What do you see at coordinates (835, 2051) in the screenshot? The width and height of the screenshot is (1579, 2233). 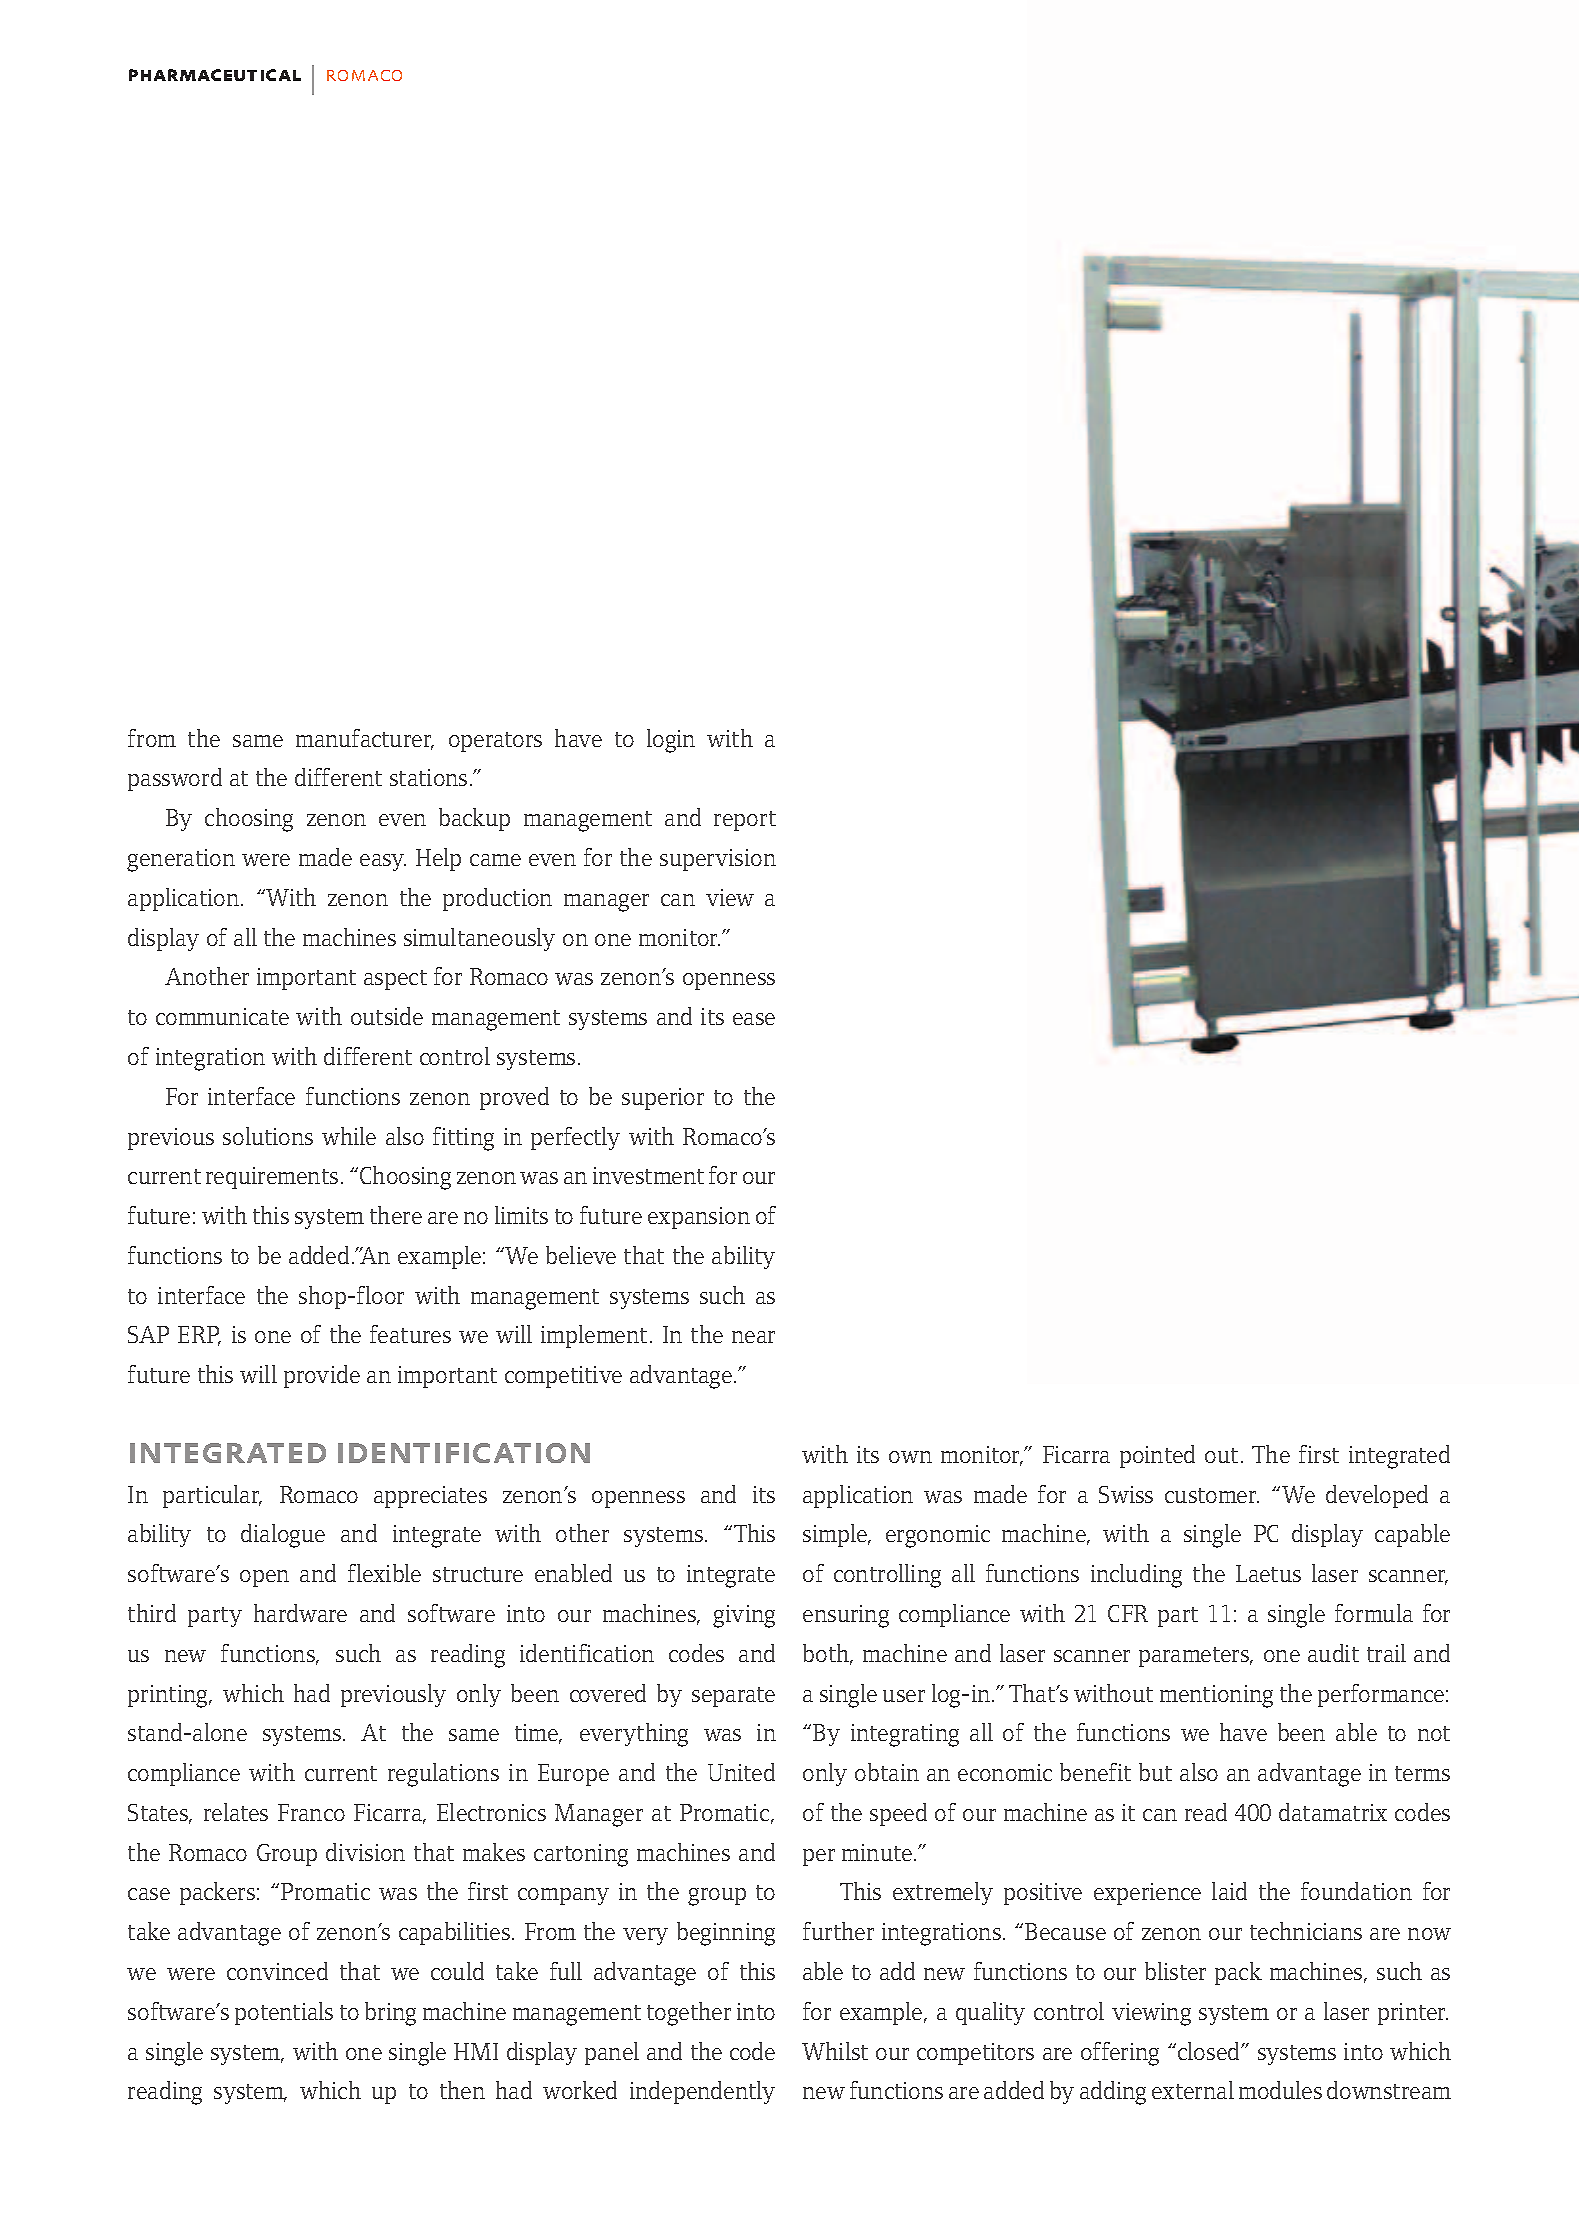 I see `Whilst` at bounding box center [835, 2051].
